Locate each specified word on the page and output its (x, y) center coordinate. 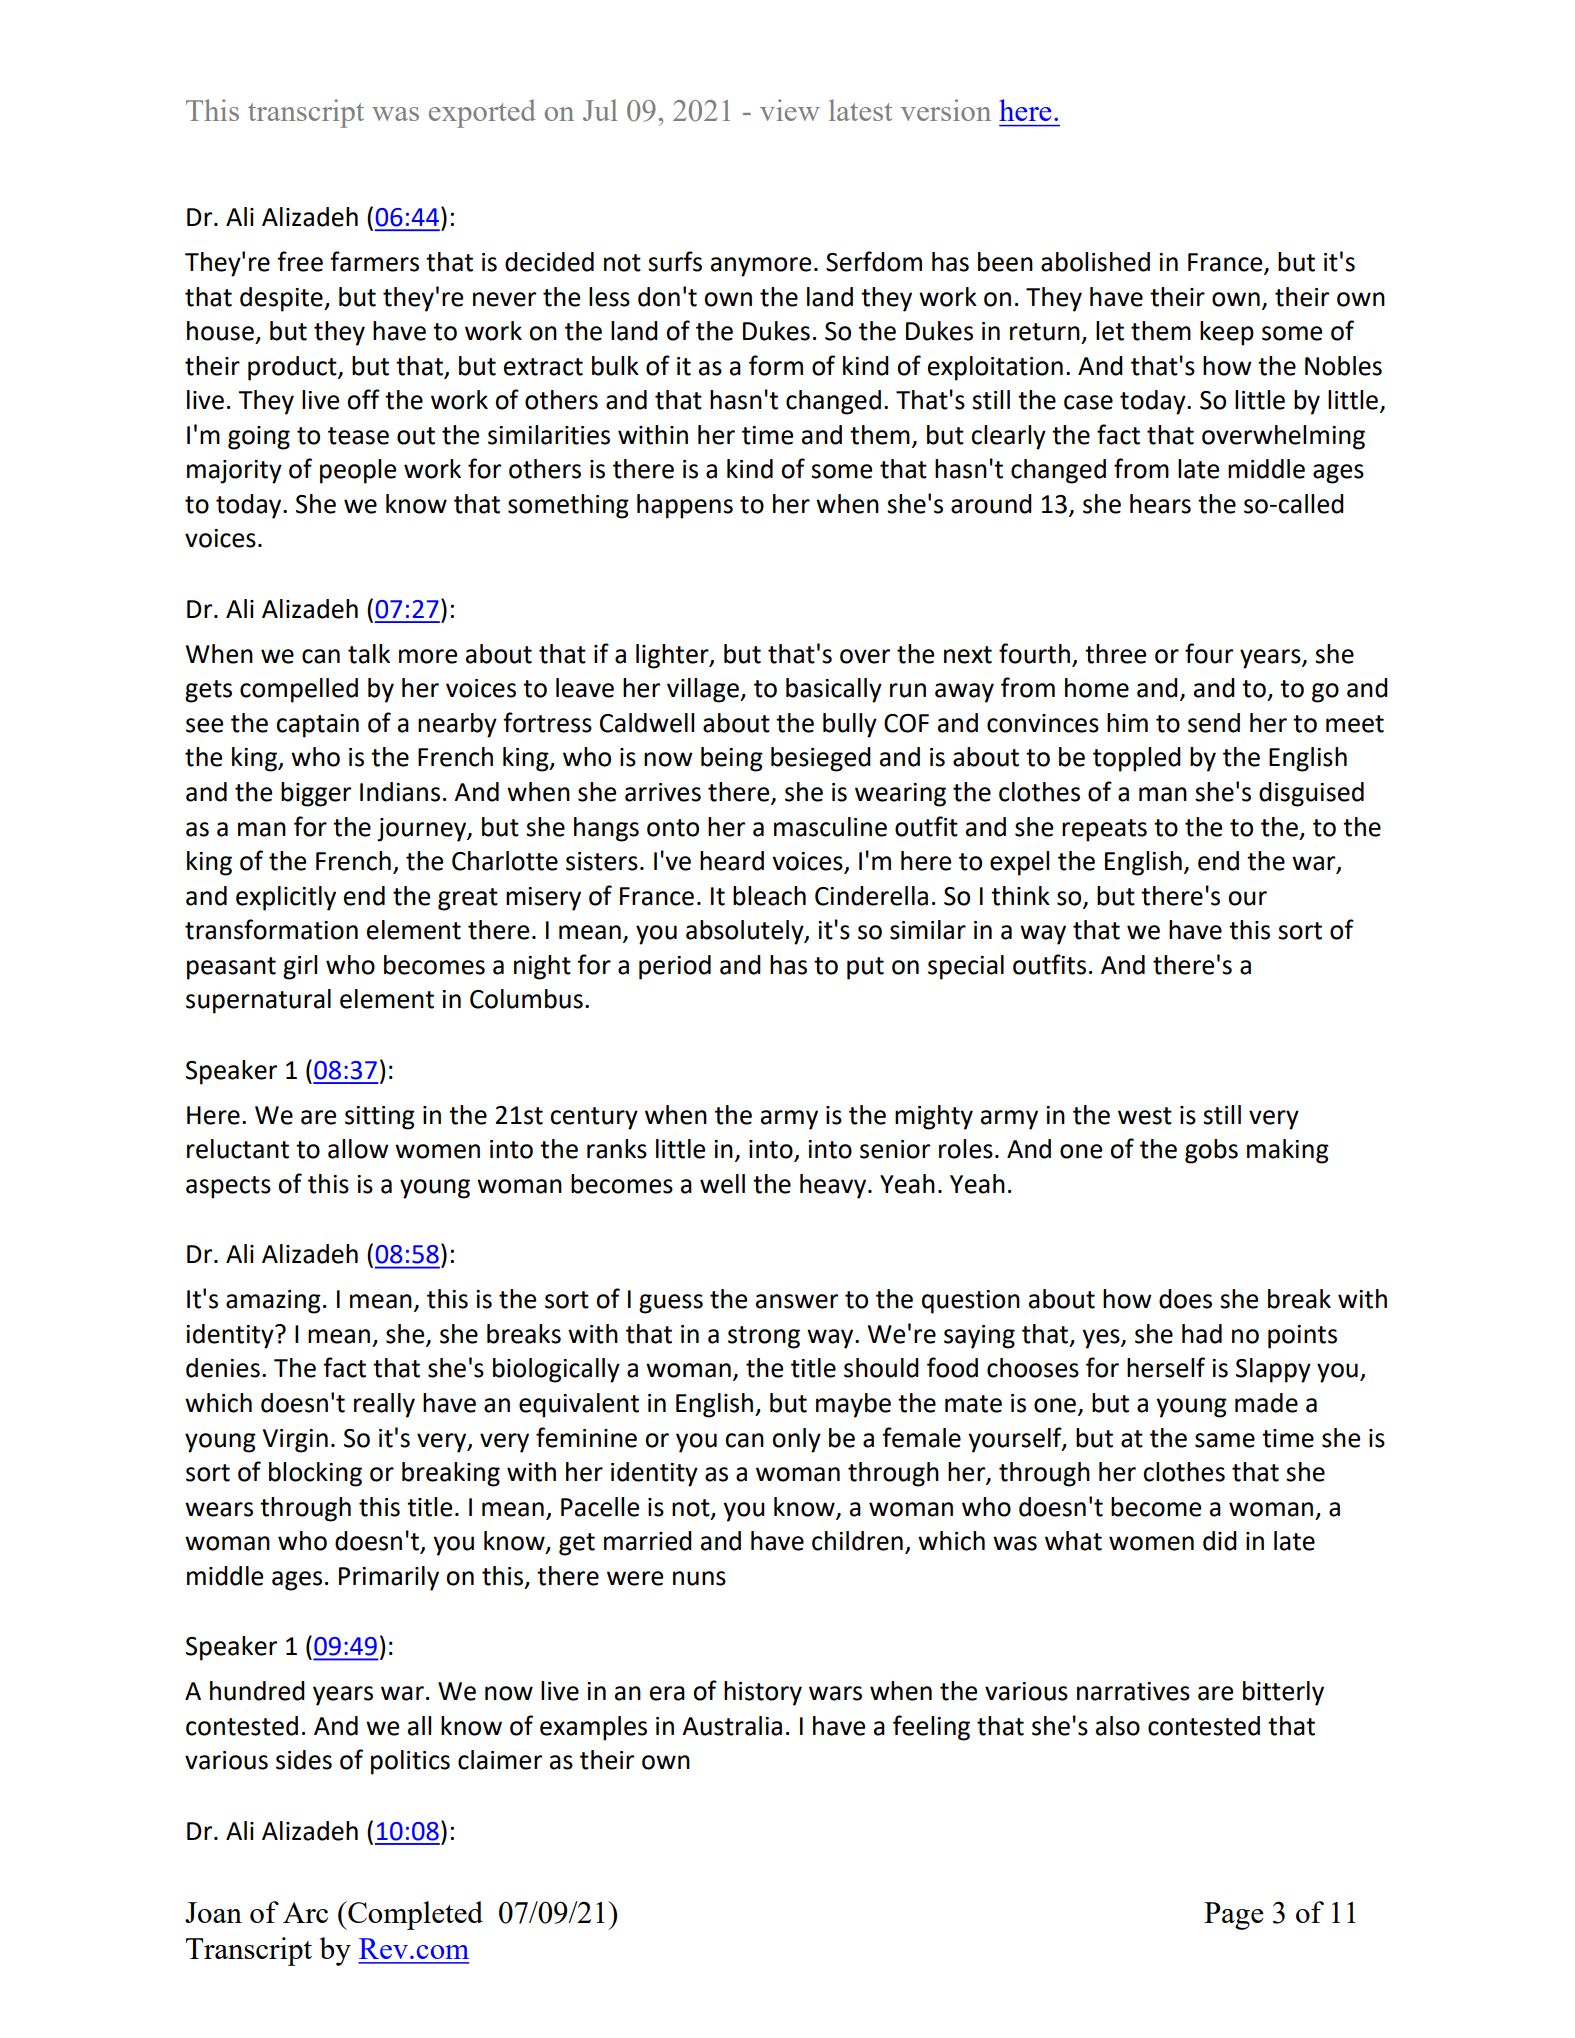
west (1145, 1116)
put (865, 968)
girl (300, 967)
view (790, 110)
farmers (374, 261)
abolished (1095, 262)
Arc (305, 1912)
